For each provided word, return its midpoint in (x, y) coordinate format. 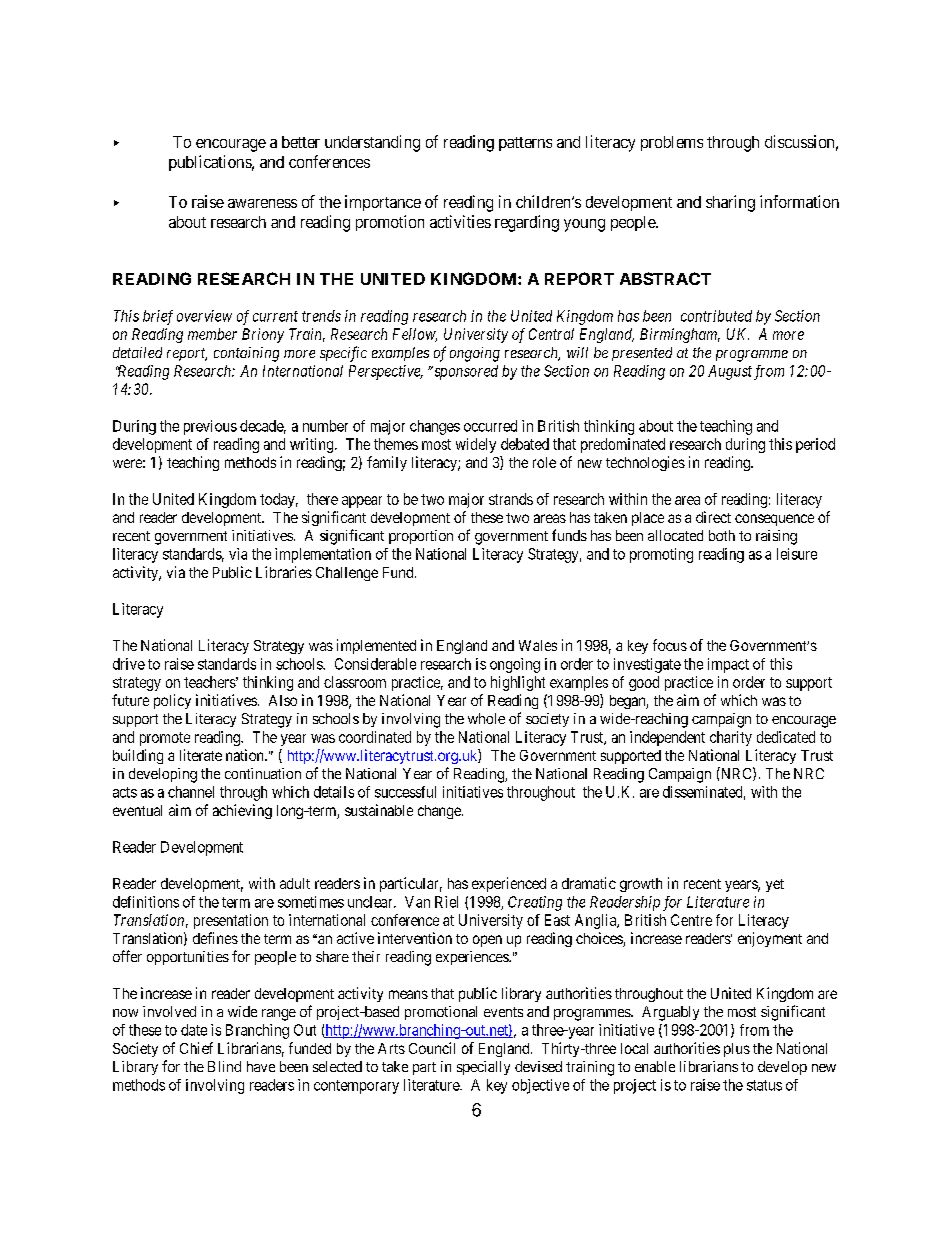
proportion (421, 537)
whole (486, 718)
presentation (231, 921)
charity (731, 738)
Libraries (284, 572)
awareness (262, 203)
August (730, 372)
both (722, 535)
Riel (446, 902)
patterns (525, 144)
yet (775, 885)
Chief (196, 1048)
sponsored (466, 372)
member (212, 334)
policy (172, 701)
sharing (730, 203)
